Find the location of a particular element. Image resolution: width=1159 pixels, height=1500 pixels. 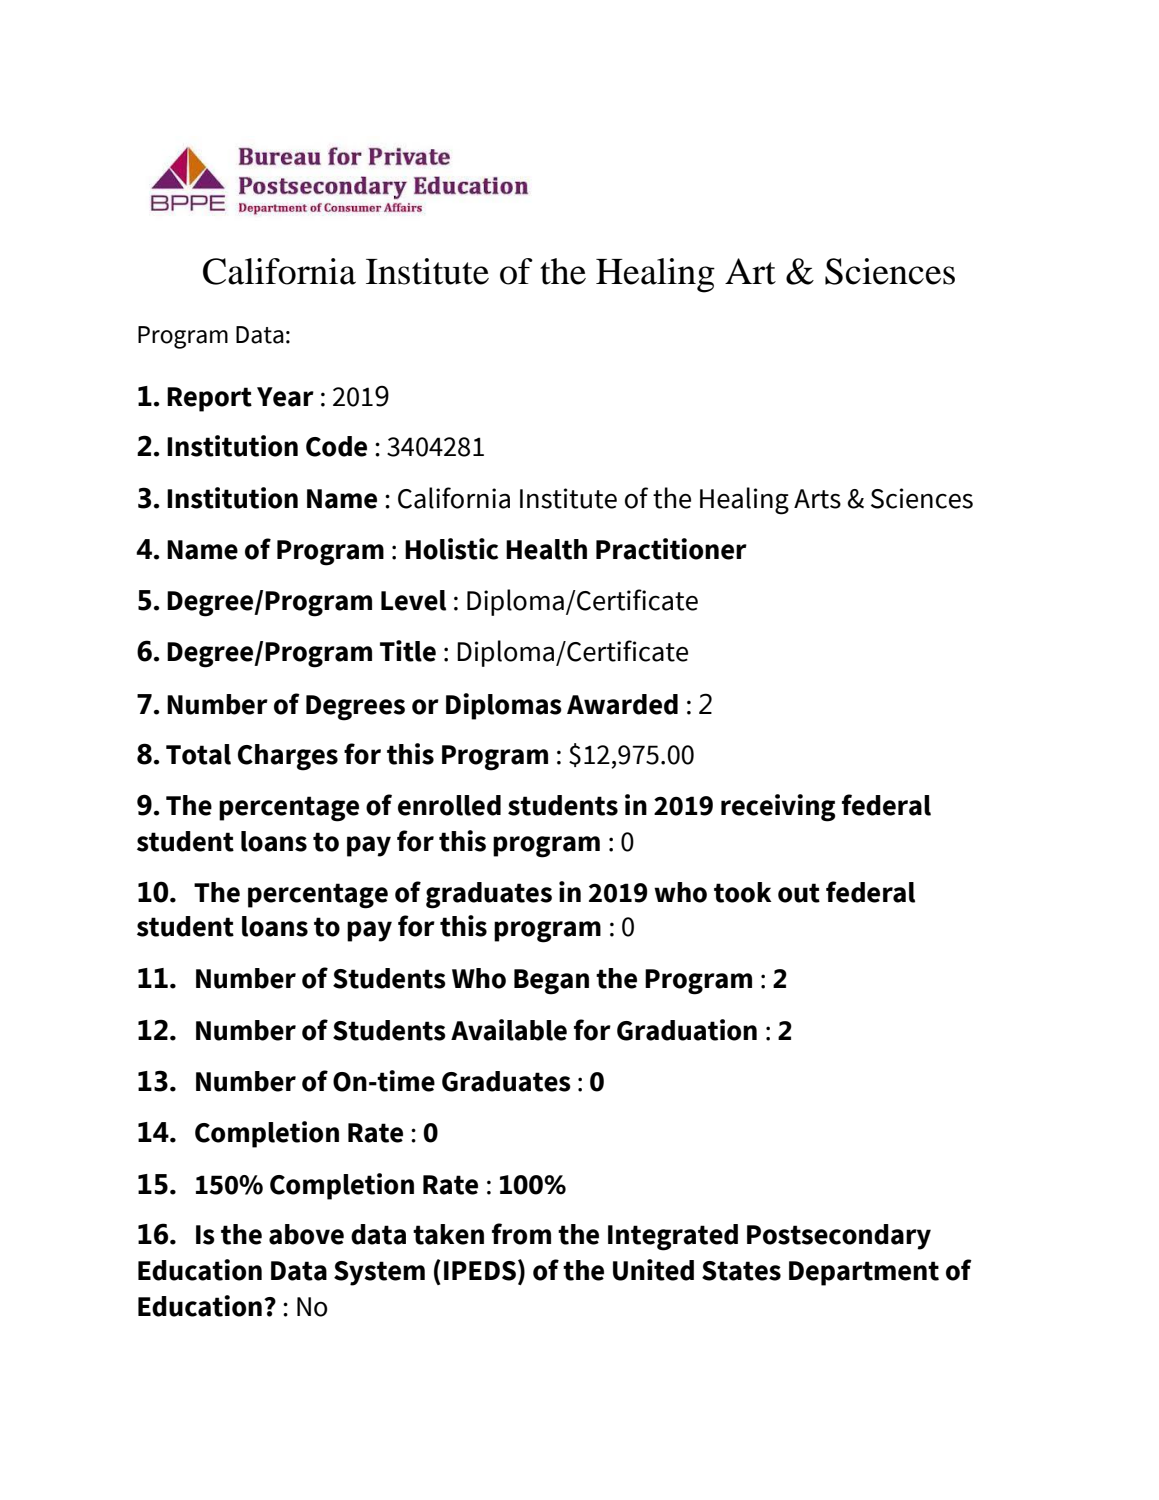

Arts is located at coordinates (817, 499).
